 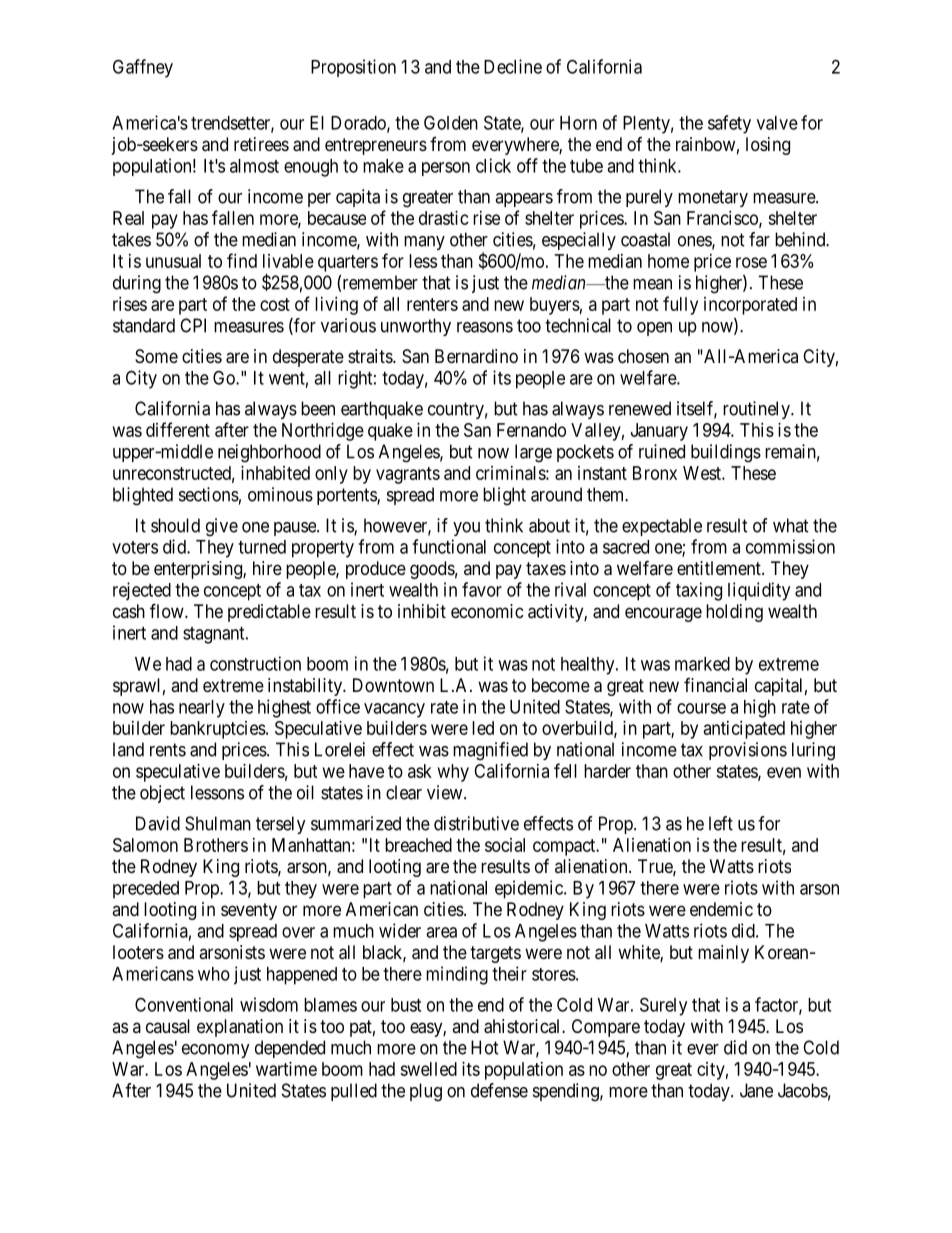 What do you see at coordinates (756, 1090) in the screenshot?
I see `Jane` at bounding box center [756, 1090].
